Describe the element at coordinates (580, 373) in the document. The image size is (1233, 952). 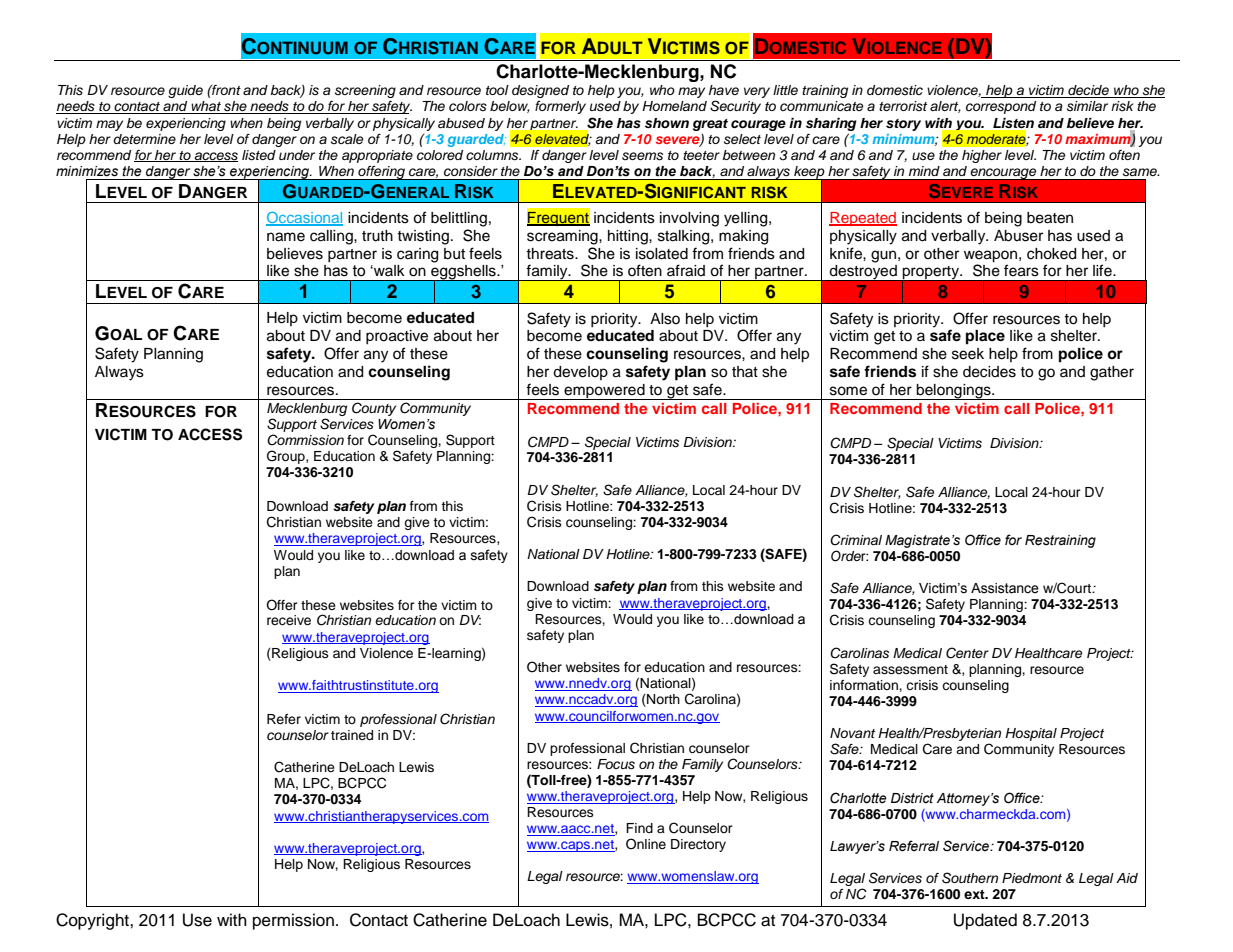
I see `develop` at that location.
